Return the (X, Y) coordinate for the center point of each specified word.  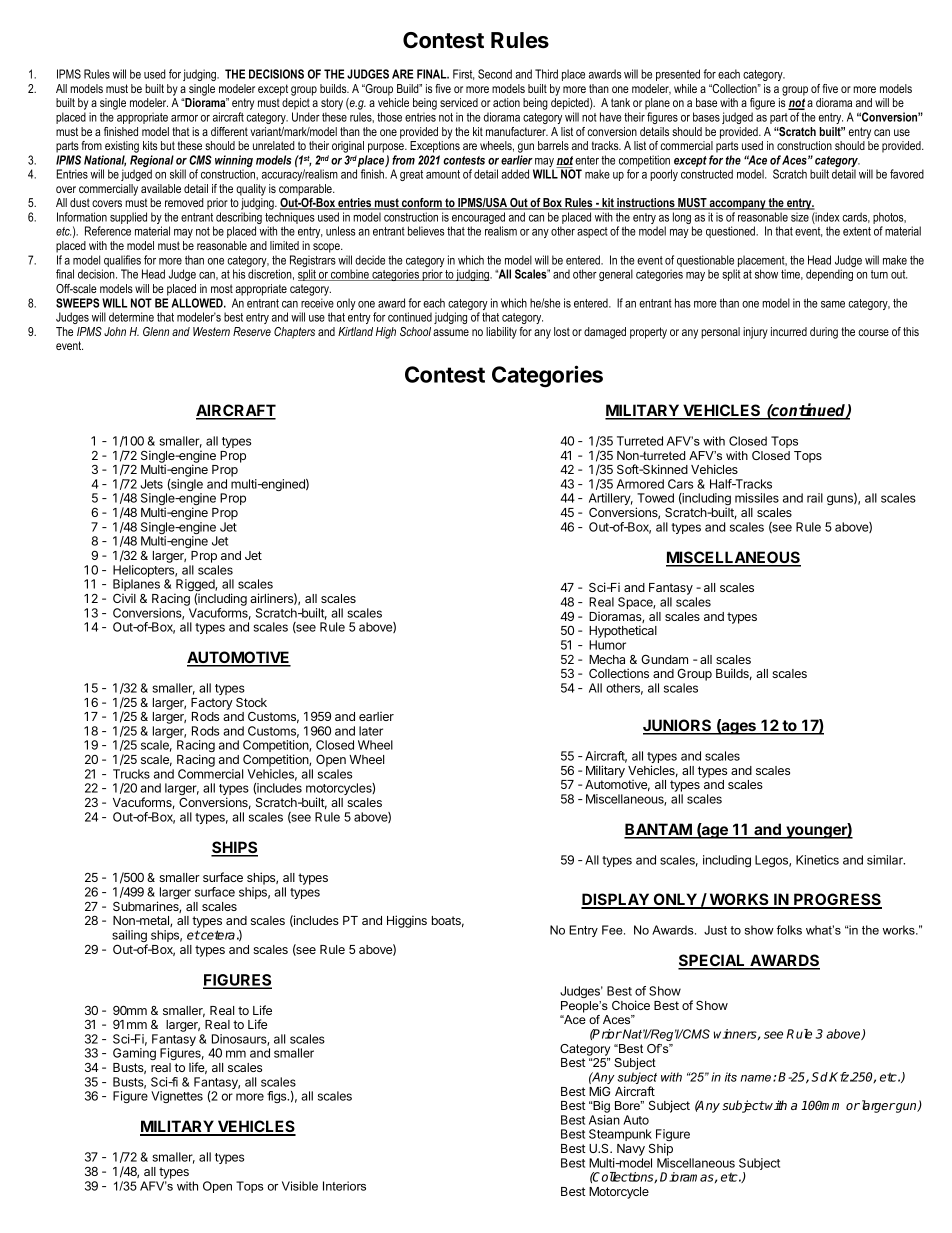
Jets (152, 484)
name (756, 1078)
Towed (655, 498)
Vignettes (177, 1097)
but (168, 145)
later (371, 731)
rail (815, 498)
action (506, 102)
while (685, 88)
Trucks (131, 774)
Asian (604, 1120)
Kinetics (817, 860)
